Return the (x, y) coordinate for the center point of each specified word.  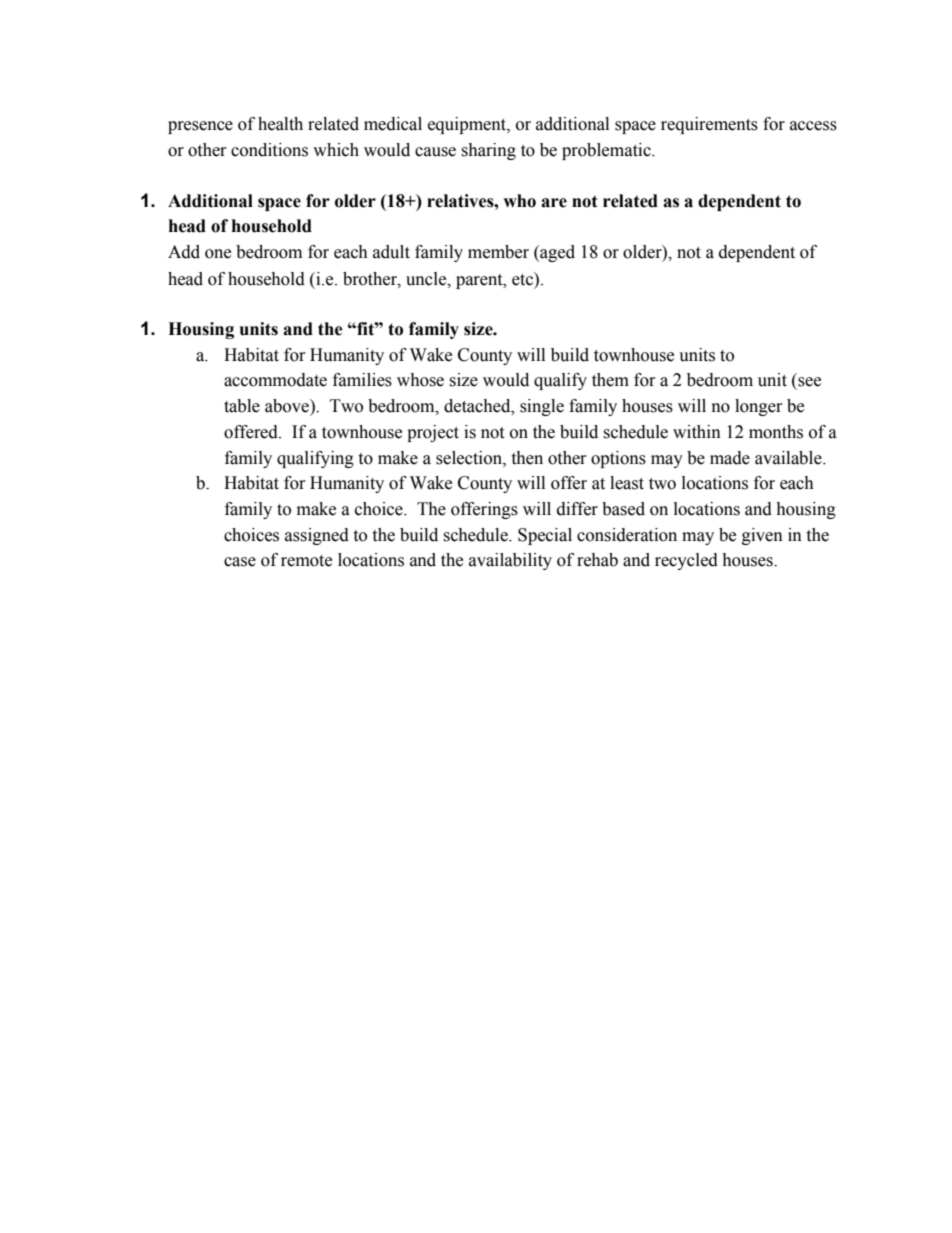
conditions (269, 150)
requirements (709, 125)
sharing (488, 151)
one (218, 254)
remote (306, 561)
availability (510, 561)
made (730, 458)
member (498, 252)
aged (556, 253)
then (527, 458)
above (288, 406)
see (809, 382)
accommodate (275, 380)
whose (420, 380)
